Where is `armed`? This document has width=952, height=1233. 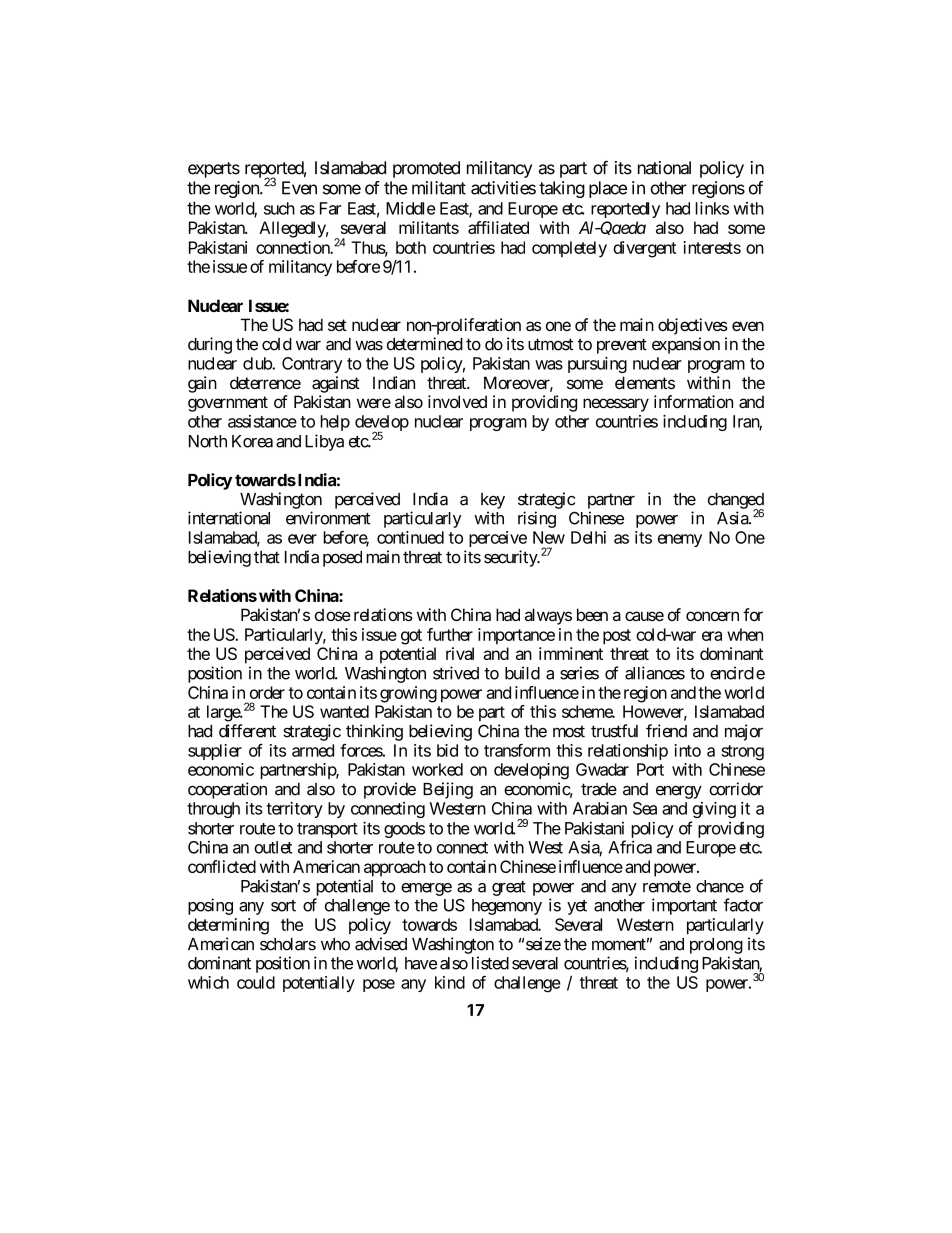 armed is located at coordinates (313, 750).
